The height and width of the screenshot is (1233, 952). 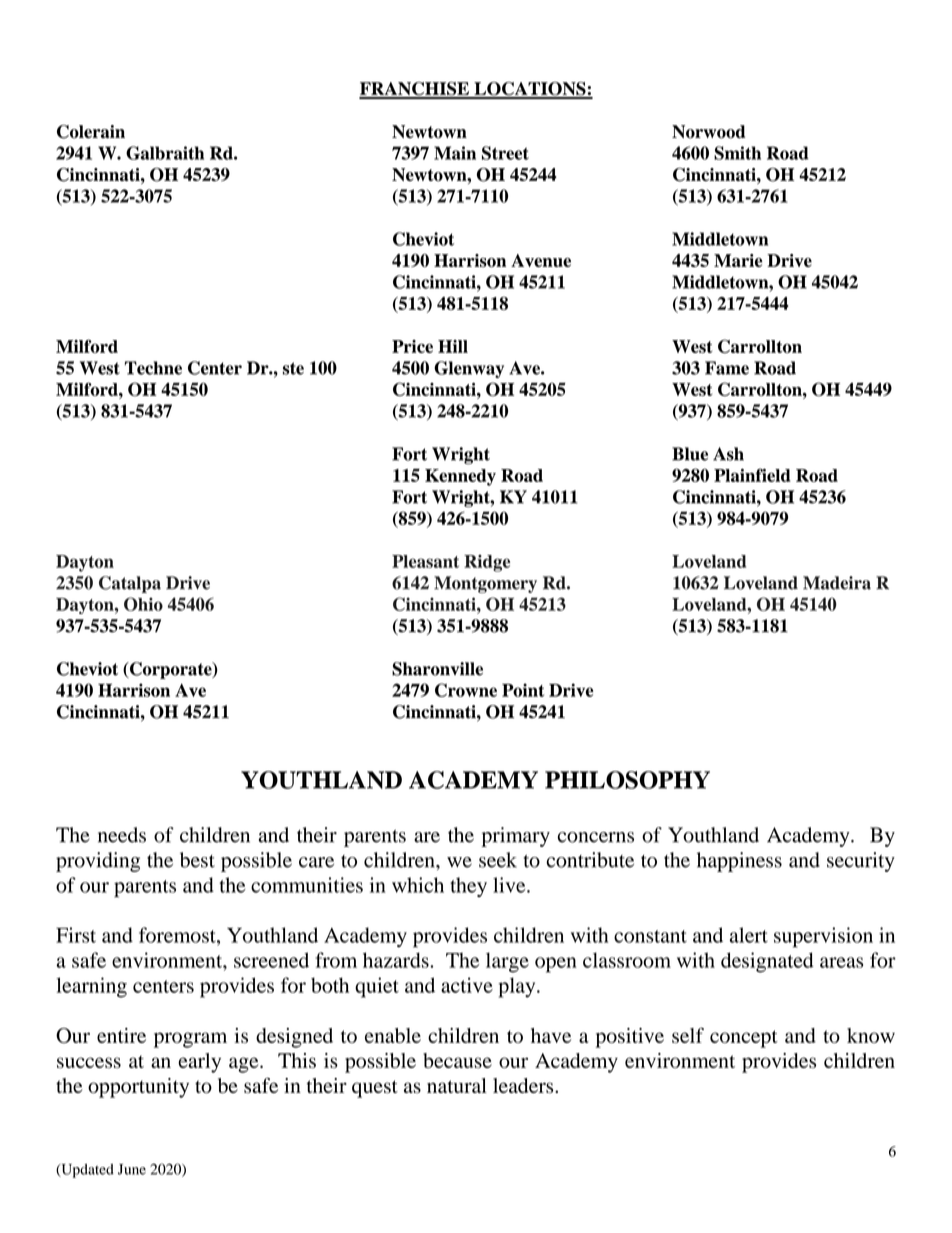 I want to click on Main, so click(x=455, y=153).
